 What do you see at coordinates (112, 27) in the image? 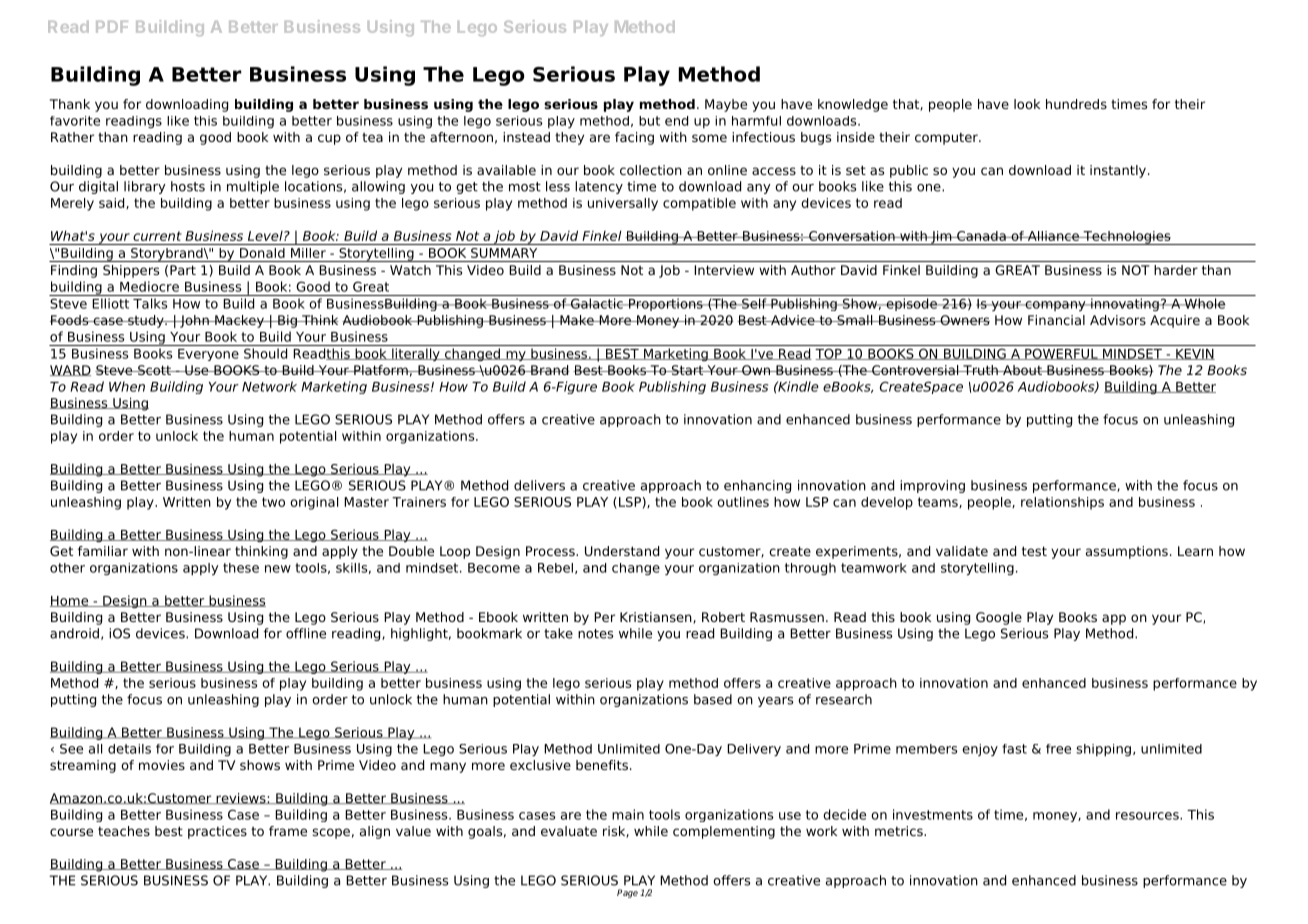
I see `PDF` at bounding box center [112, 27].
